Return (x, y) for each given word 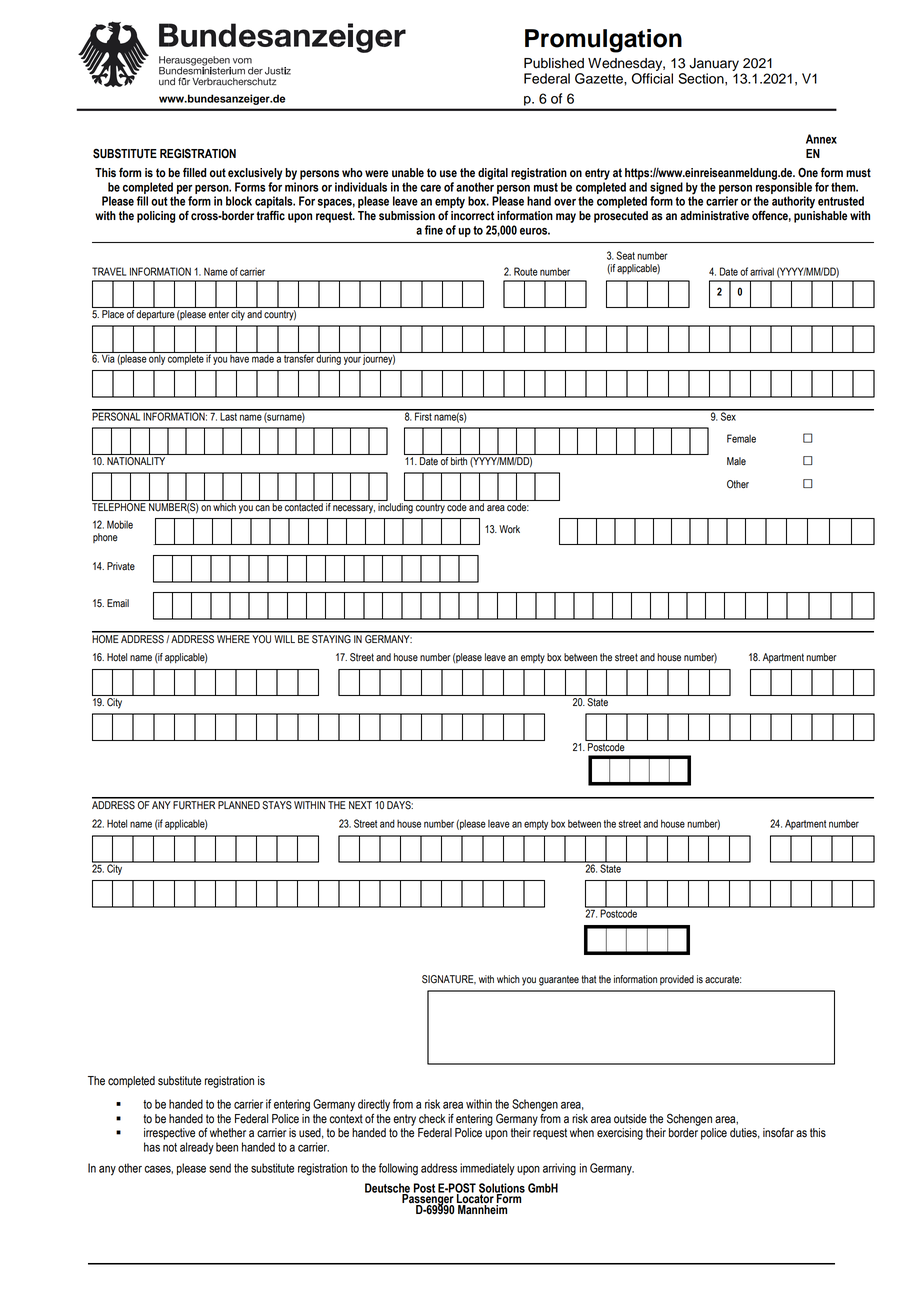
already (197, 1148)
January (714, 64)
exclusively (255, 174)
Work (509, 529)
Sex (728, 415)
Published (554, 63)
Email (118, 603)
